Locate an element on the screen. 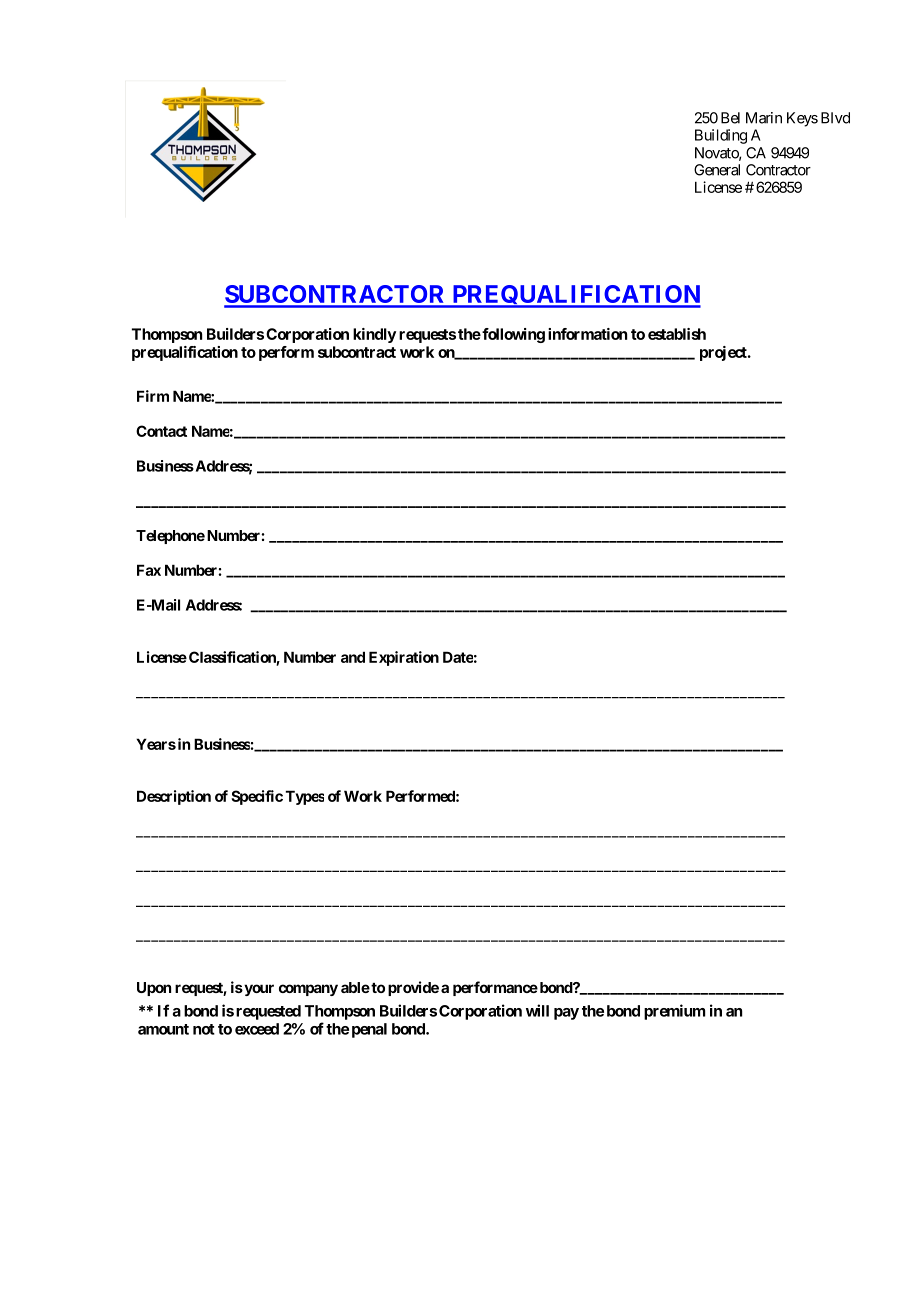 The width and height of the screenshot is (924, 1308). Building is located at coordinates (721, 136).
